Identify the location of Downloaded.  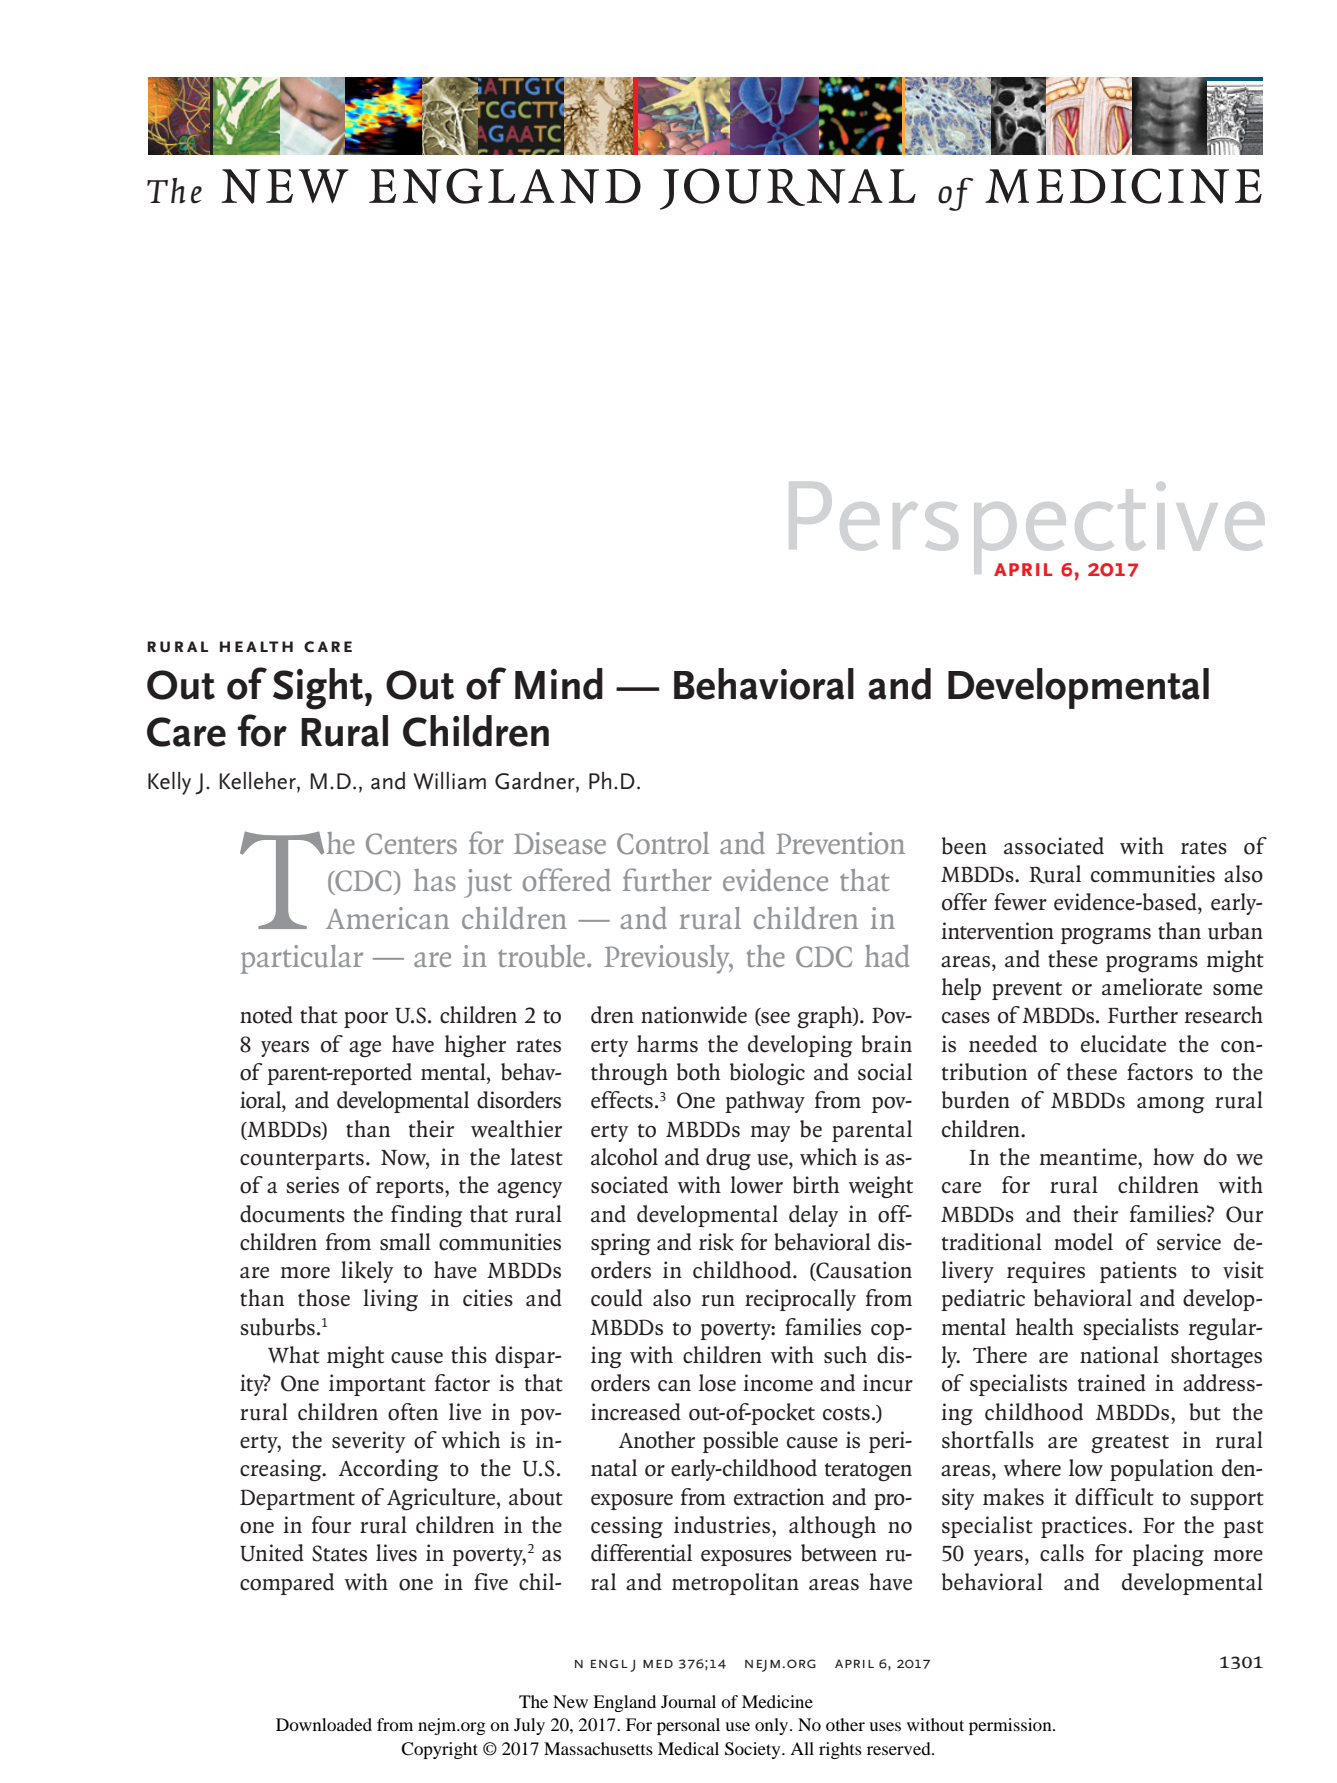
(324, 1724).
